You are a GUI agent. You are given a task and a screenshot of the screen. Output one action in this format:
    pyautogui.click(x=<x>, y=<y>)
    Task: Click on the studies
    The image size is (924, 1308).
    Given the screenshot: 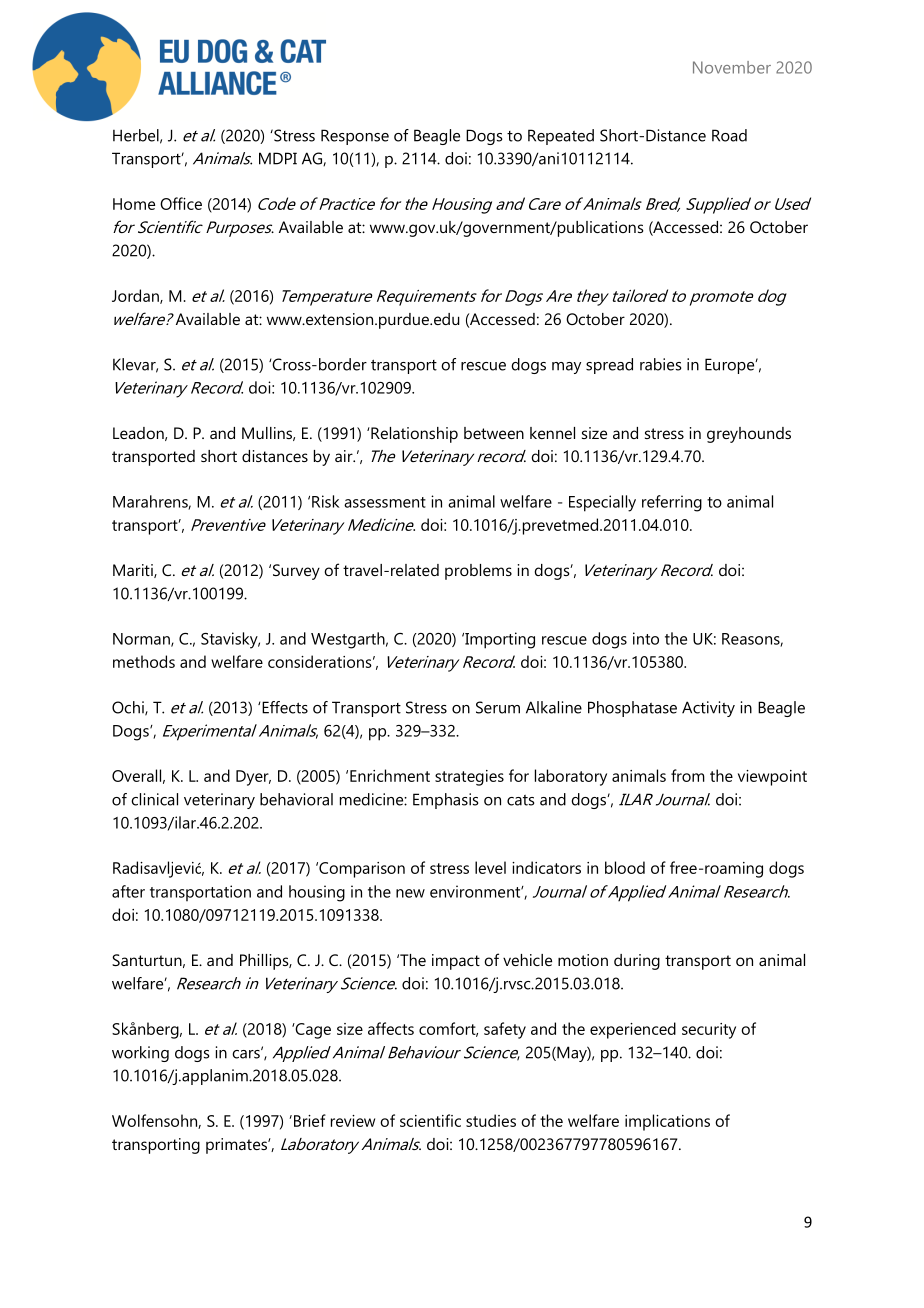 What is the action you would take?
    pyautogui.click(x=491, y=1120)
